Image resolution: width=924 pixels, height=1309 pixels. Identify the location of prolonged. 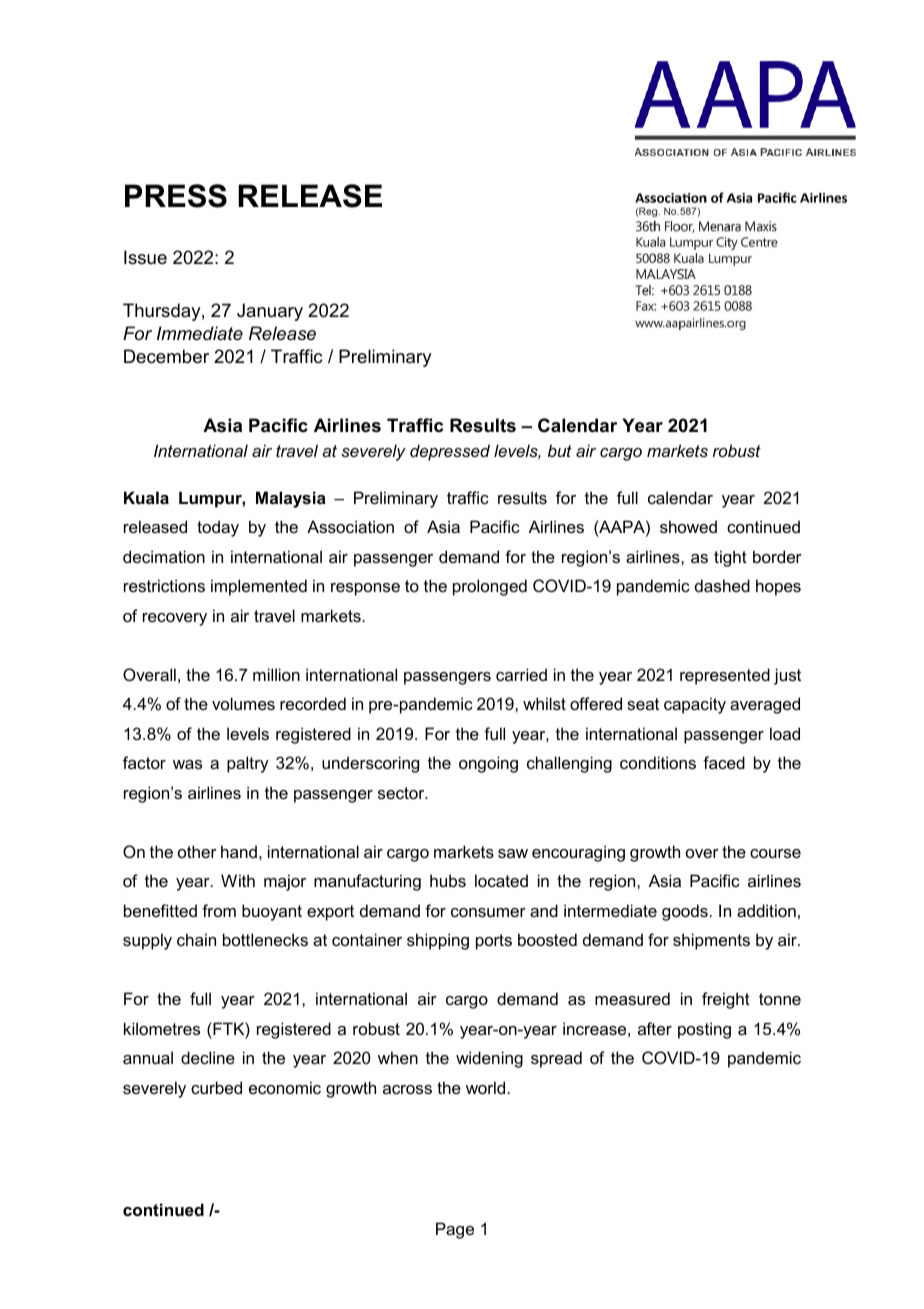
(490, 587).
